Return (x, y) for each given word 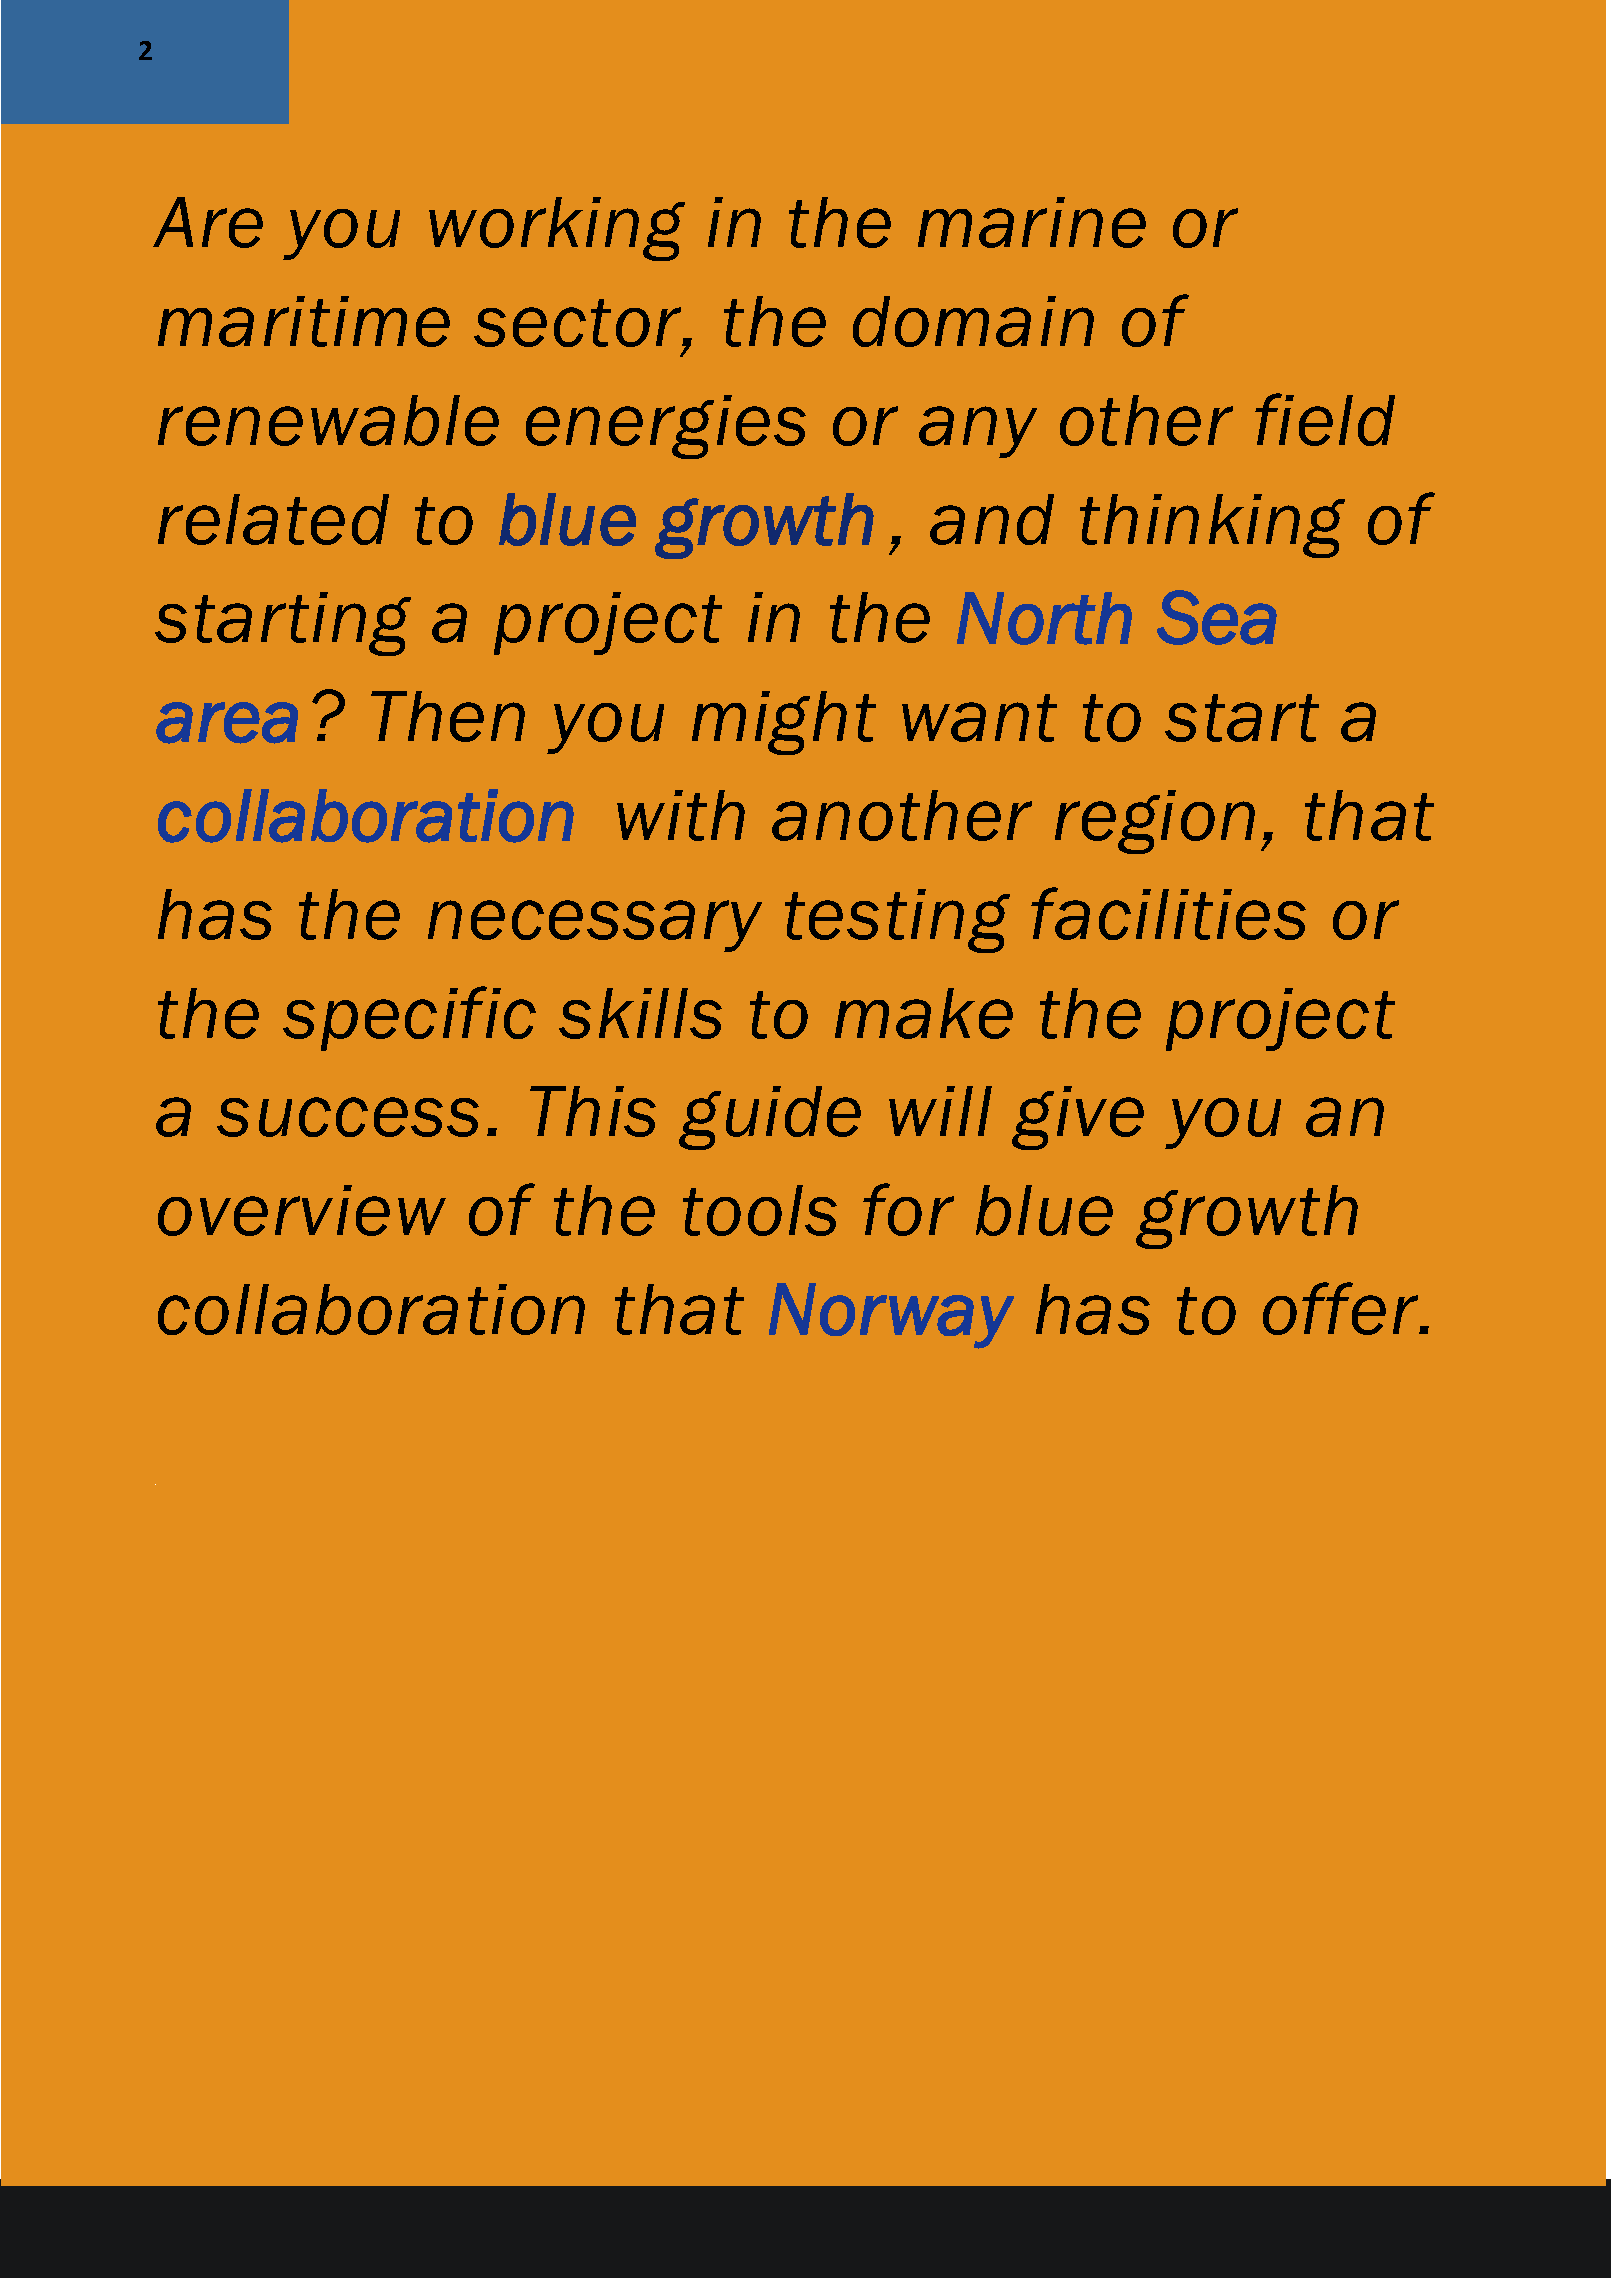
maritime (304, 321)
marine (1032, 222)
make (924, 1013)
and (992, 519)
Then (448, 716)
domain (973, 321)
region (1155, 822)
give (1078, 1118)
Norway (891, 1316)
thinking (1212, 526)
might (784, 723)
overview (302, 1210)
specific (409, 1018)
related (273, 519)
